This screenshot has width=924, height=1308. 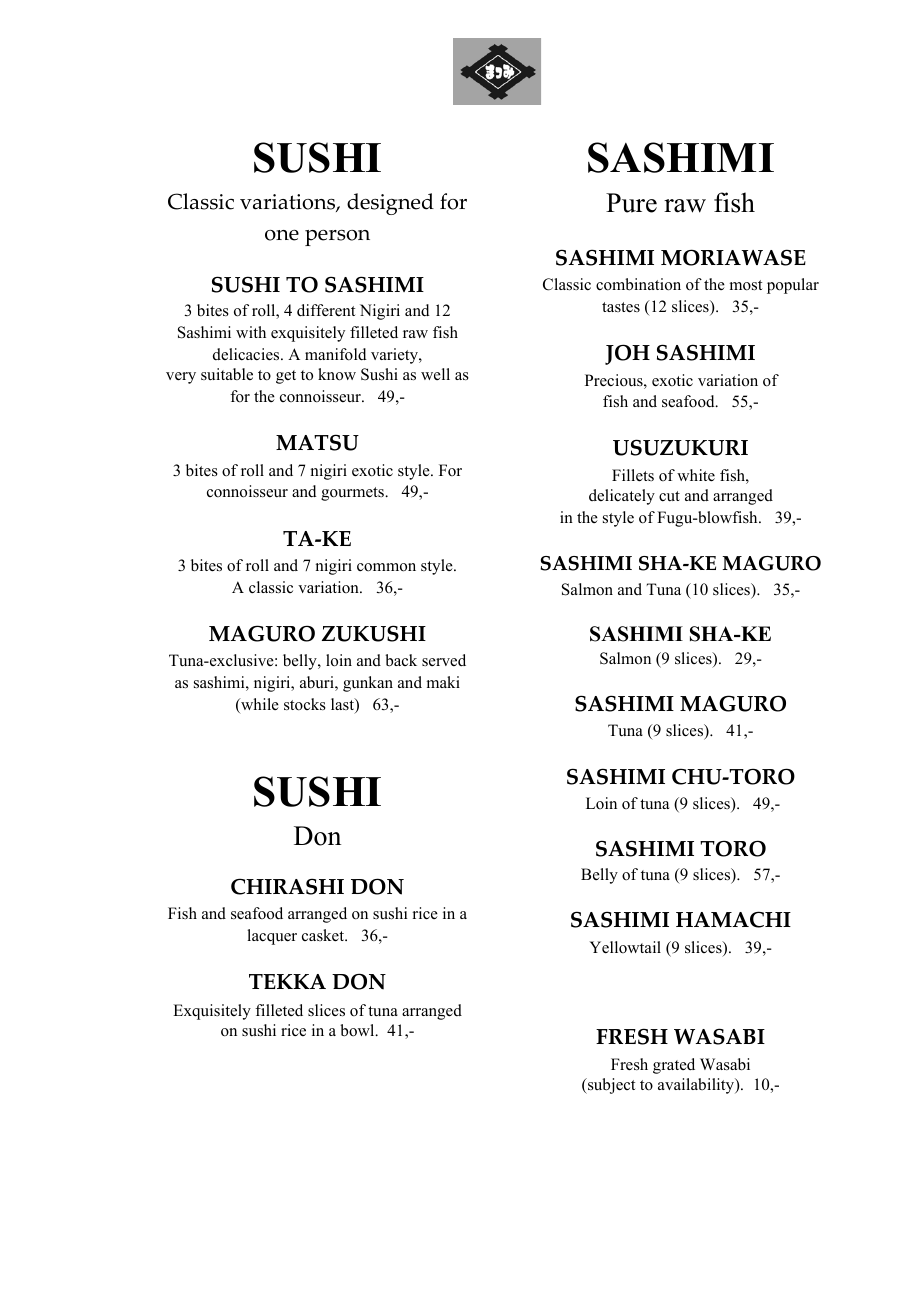 I want to click on designed, so click(x=390, y=204).
